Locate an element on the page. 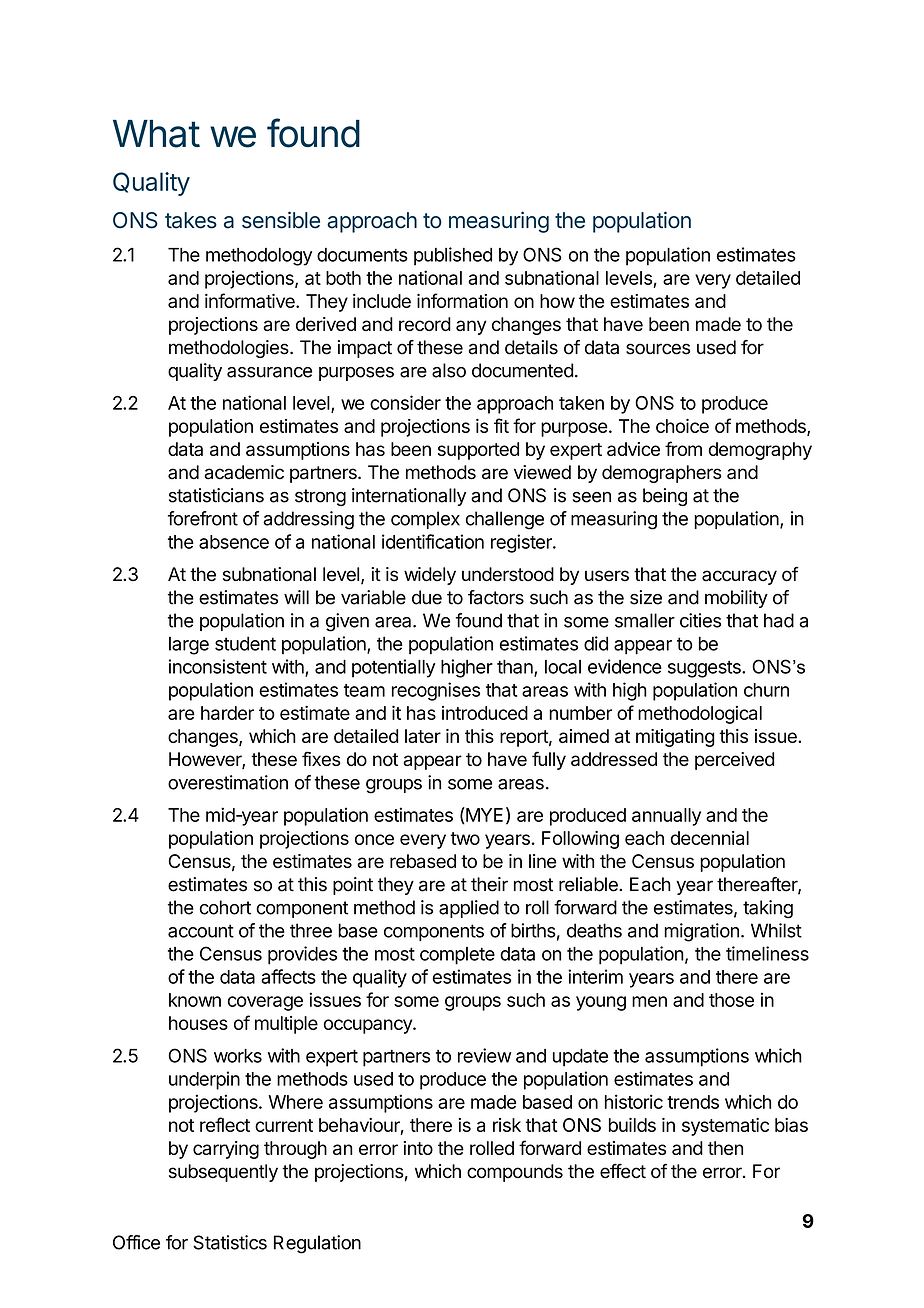  compounds is located at coordinates (515, 1173).
